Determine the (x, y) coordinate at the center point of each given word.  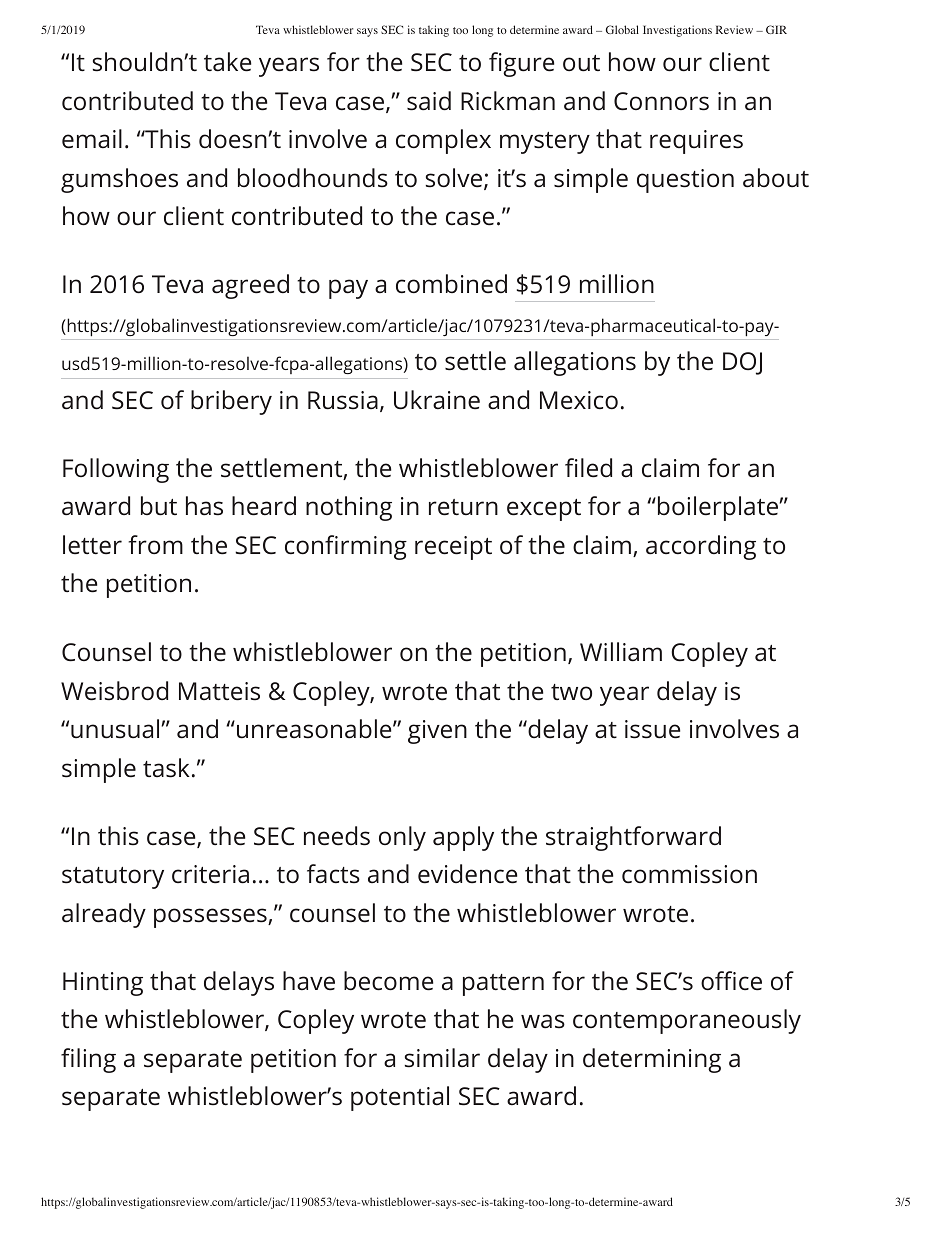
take (227, 62)
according (701, 547)
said (429, 101)
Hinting (103, 984)
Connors (661, 101)
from (156, 545)
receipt (453, 548)
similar (442, 1058)
